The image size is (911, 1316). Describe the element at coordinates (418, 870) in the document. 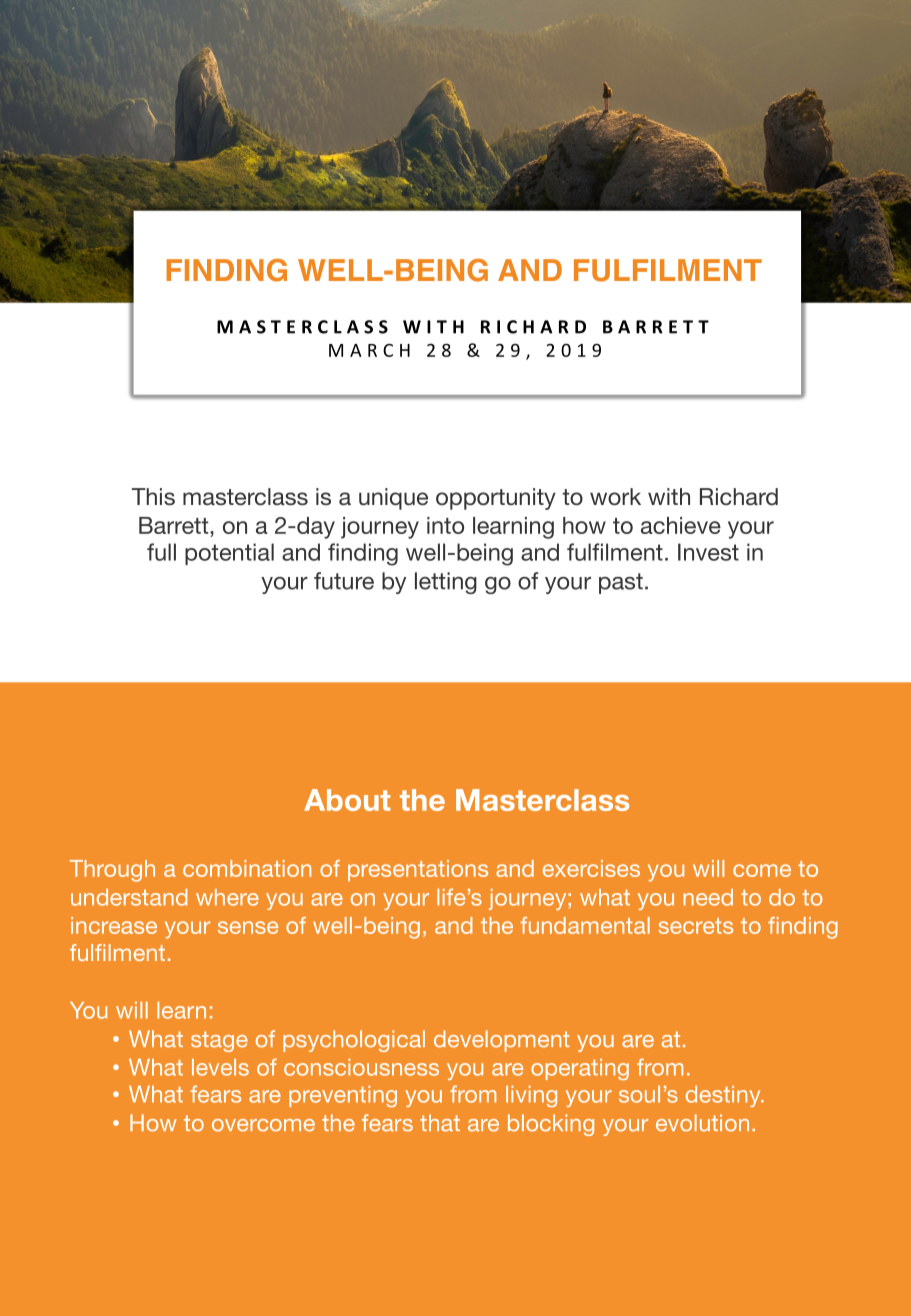

I see `presentations` at that location.
